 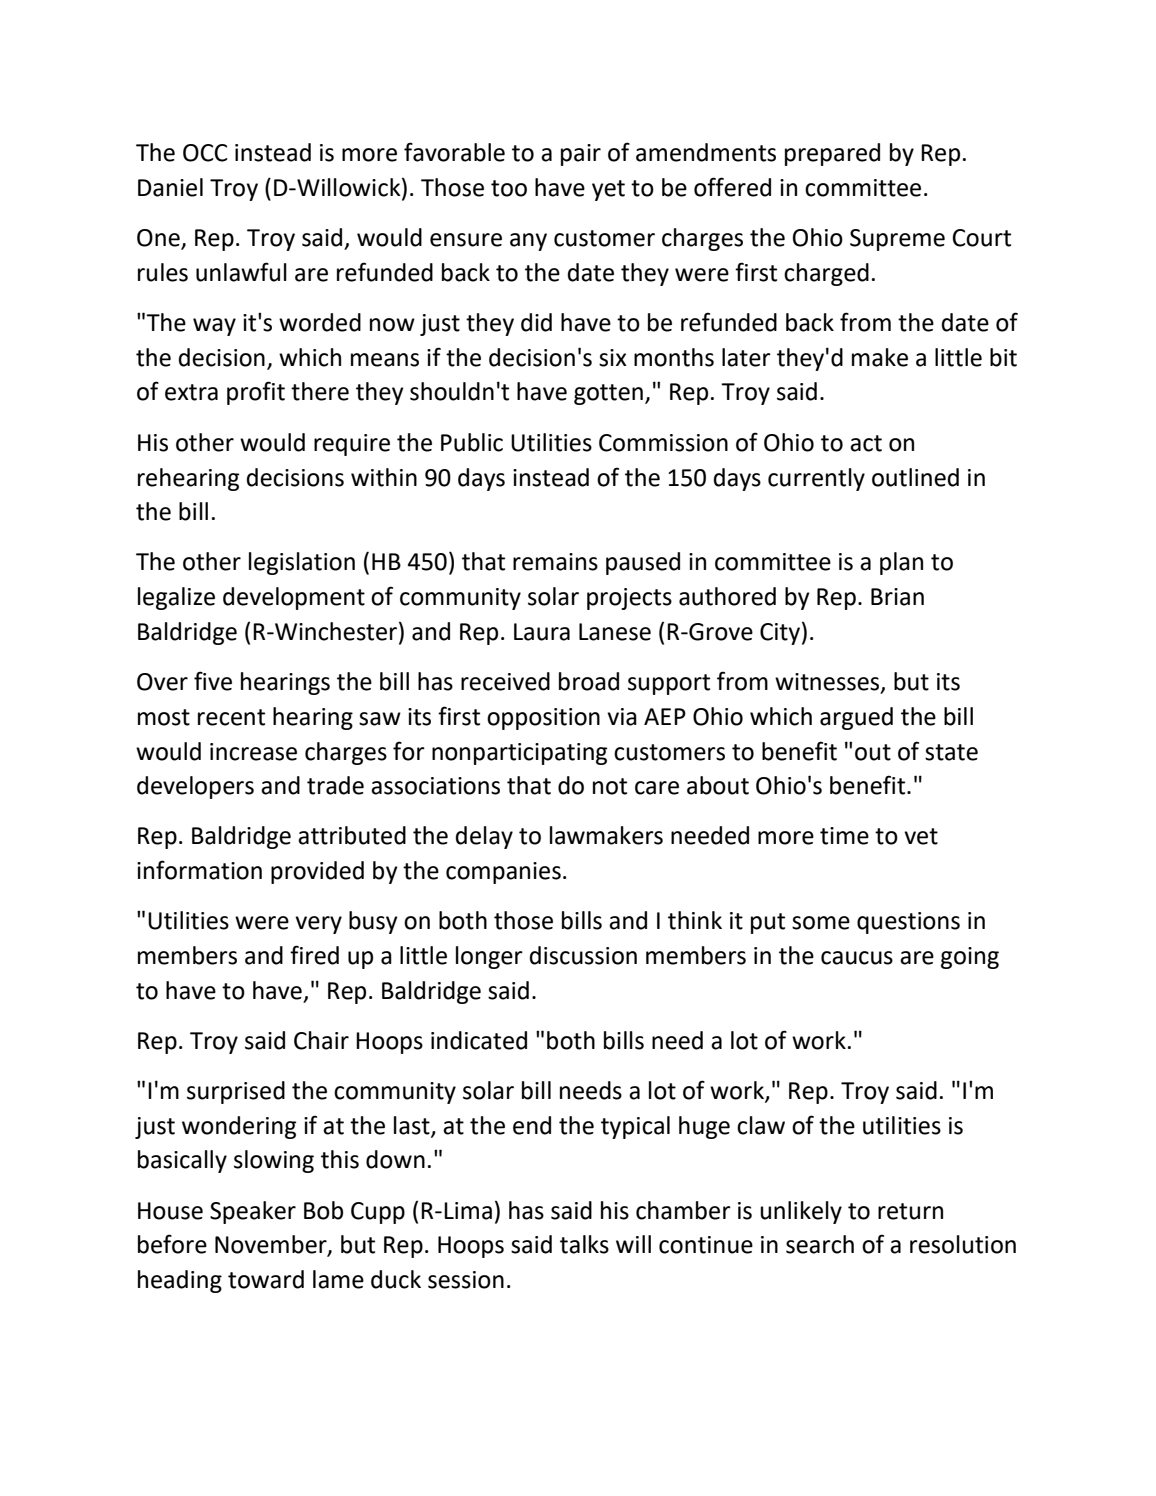 What do you see at coordinates (857, 958) in the screenshot?
I see `caucus` at bounding box center [857, 958].
